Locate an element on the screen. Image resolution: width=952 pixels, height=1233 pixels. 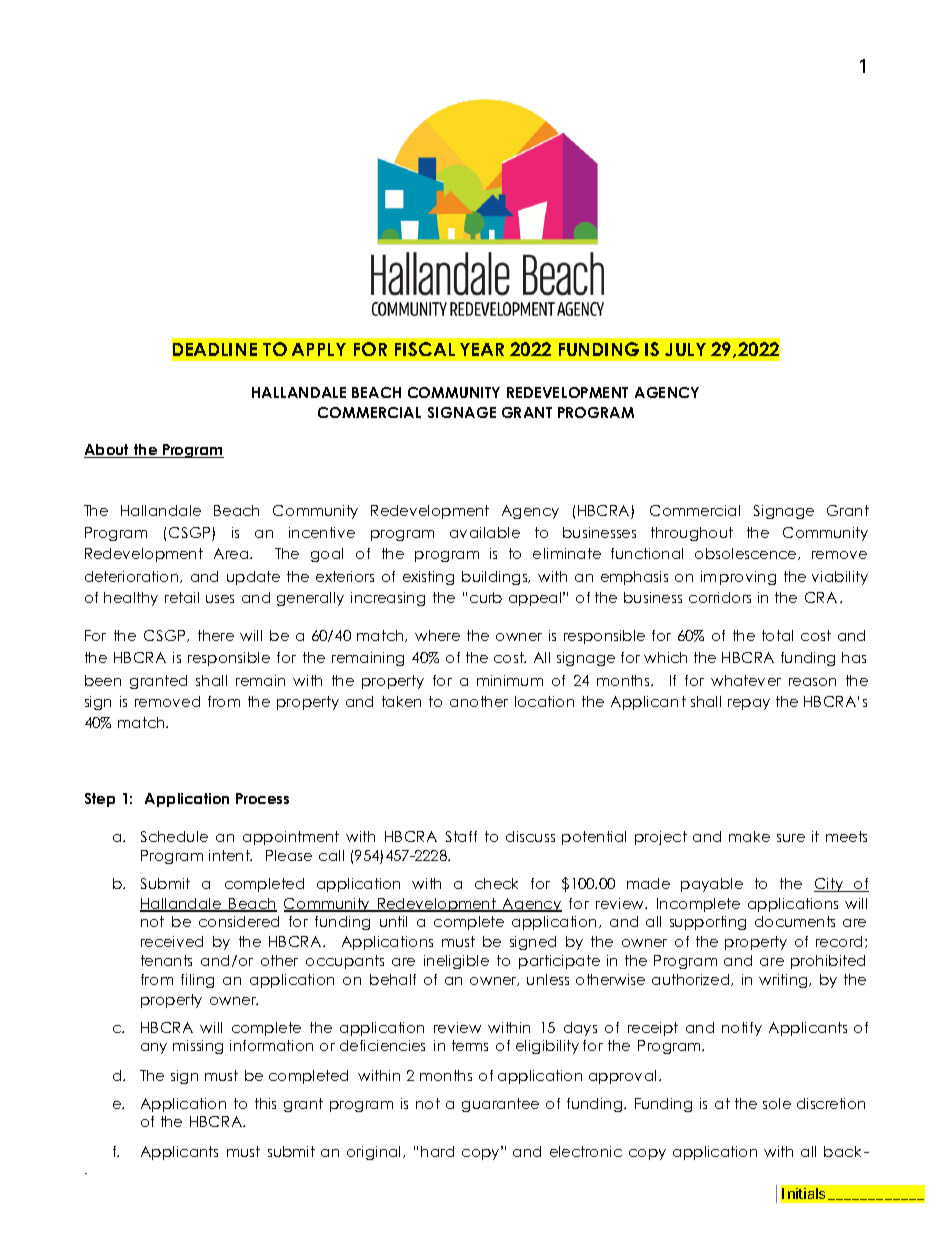
YEAR is located at coordinates (482, 349).
